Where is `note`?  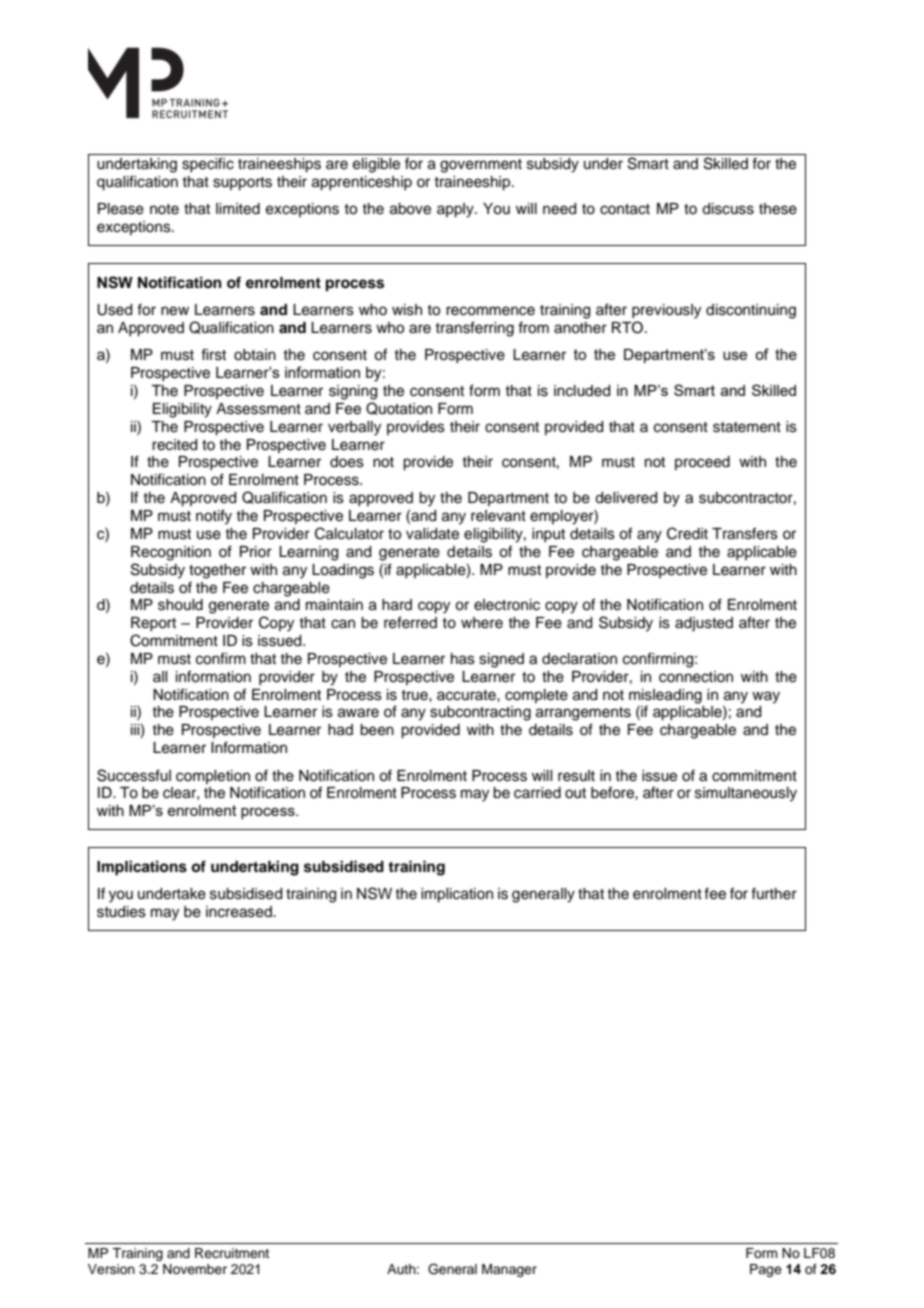 note is located at coordinates (164, 209).
